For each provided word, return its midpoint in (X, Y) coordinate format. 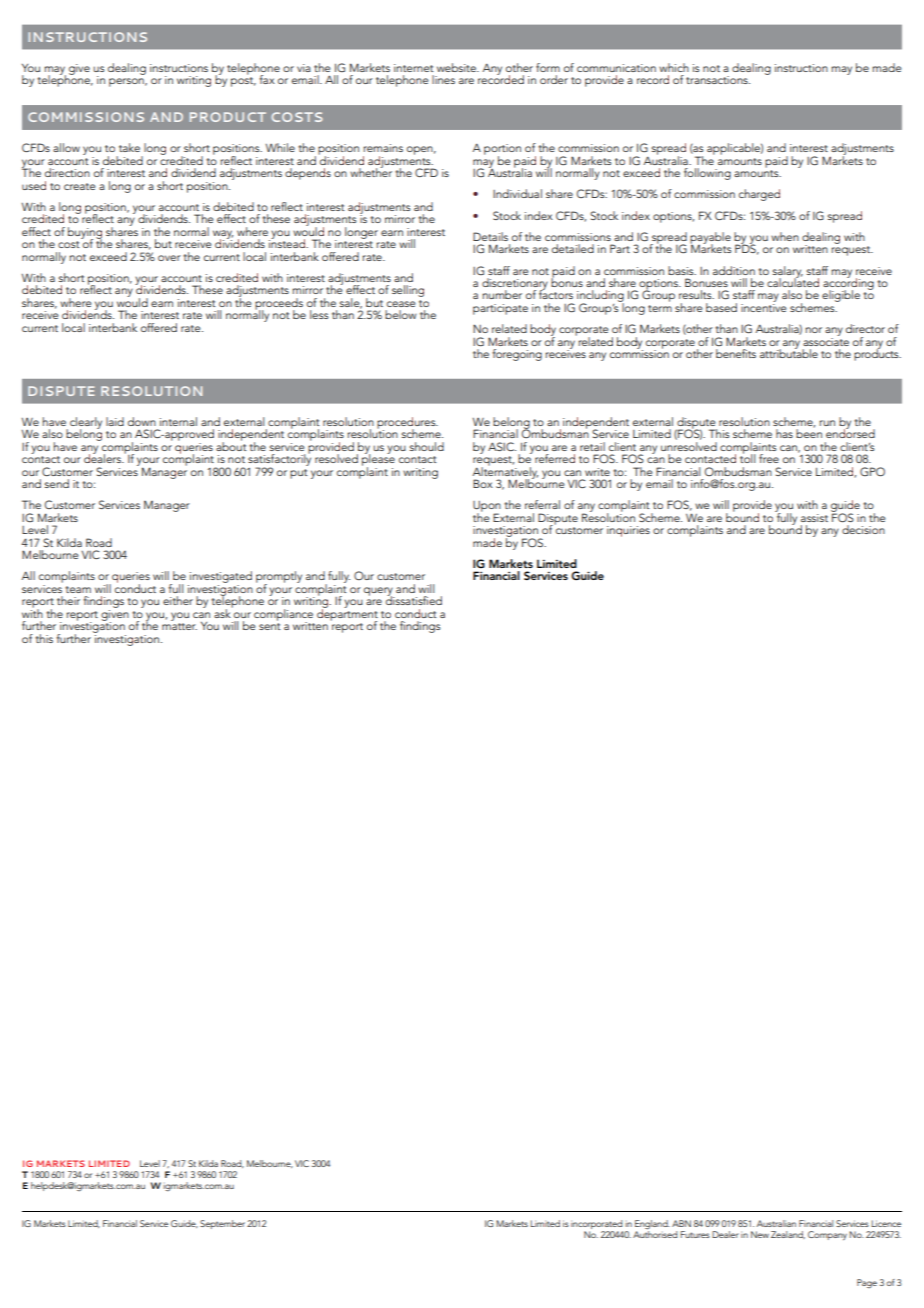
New (760, 1234)
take (129, 147)
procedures (407, 424)
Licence (886, 1223)
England (652, 1226)
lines (443, 79)
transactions (718, 80)
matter (179, 626)
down (142, 421)
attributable (789, 352)
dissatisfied (414, 599)
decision (863, 529)
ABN (681, 1223)
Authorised (655, 1233)
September (222, 1224)
